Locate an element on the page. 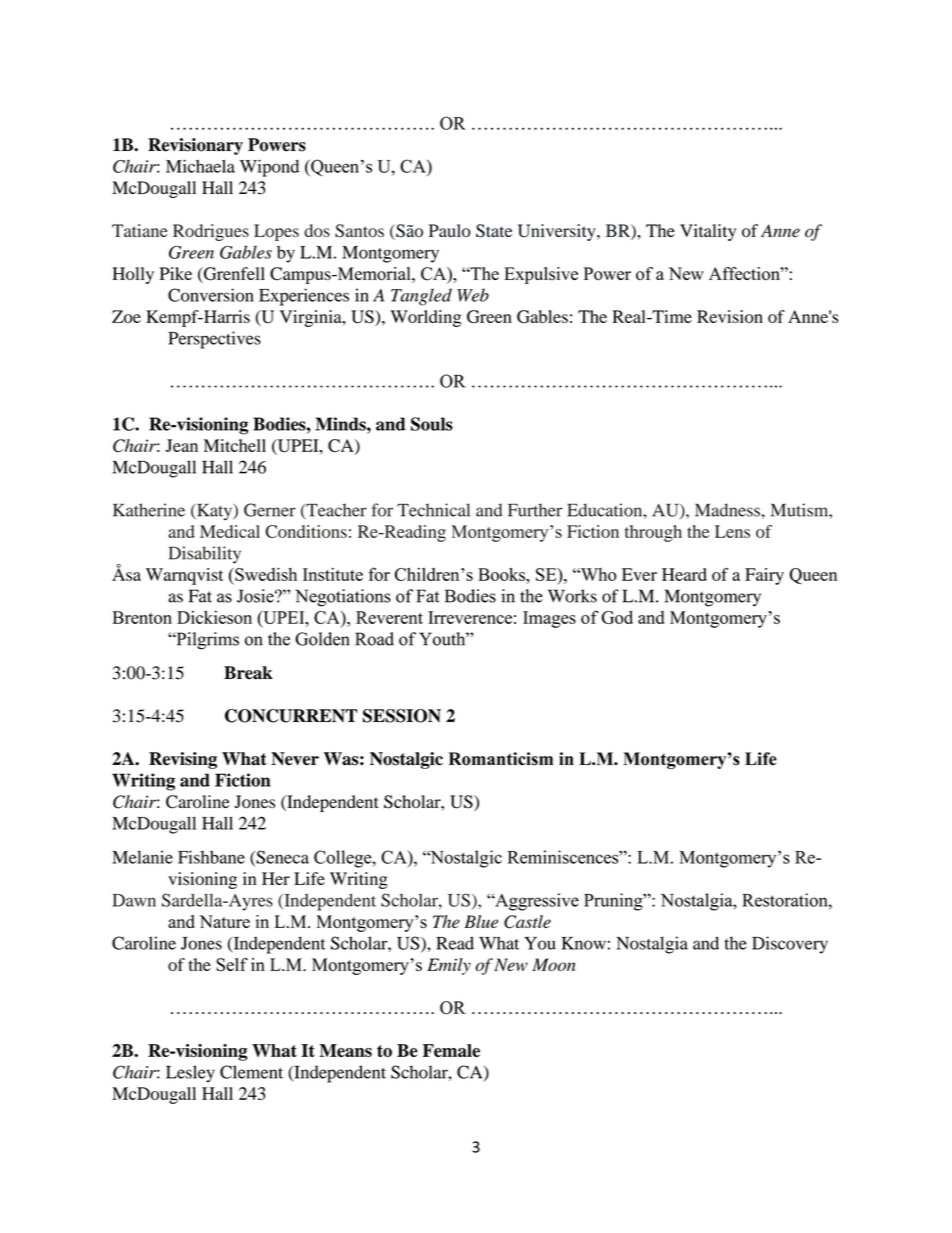 Image resolution: width=952 pixels, height=1233 pixels. Vitality is located at coordinates (708, 232).
